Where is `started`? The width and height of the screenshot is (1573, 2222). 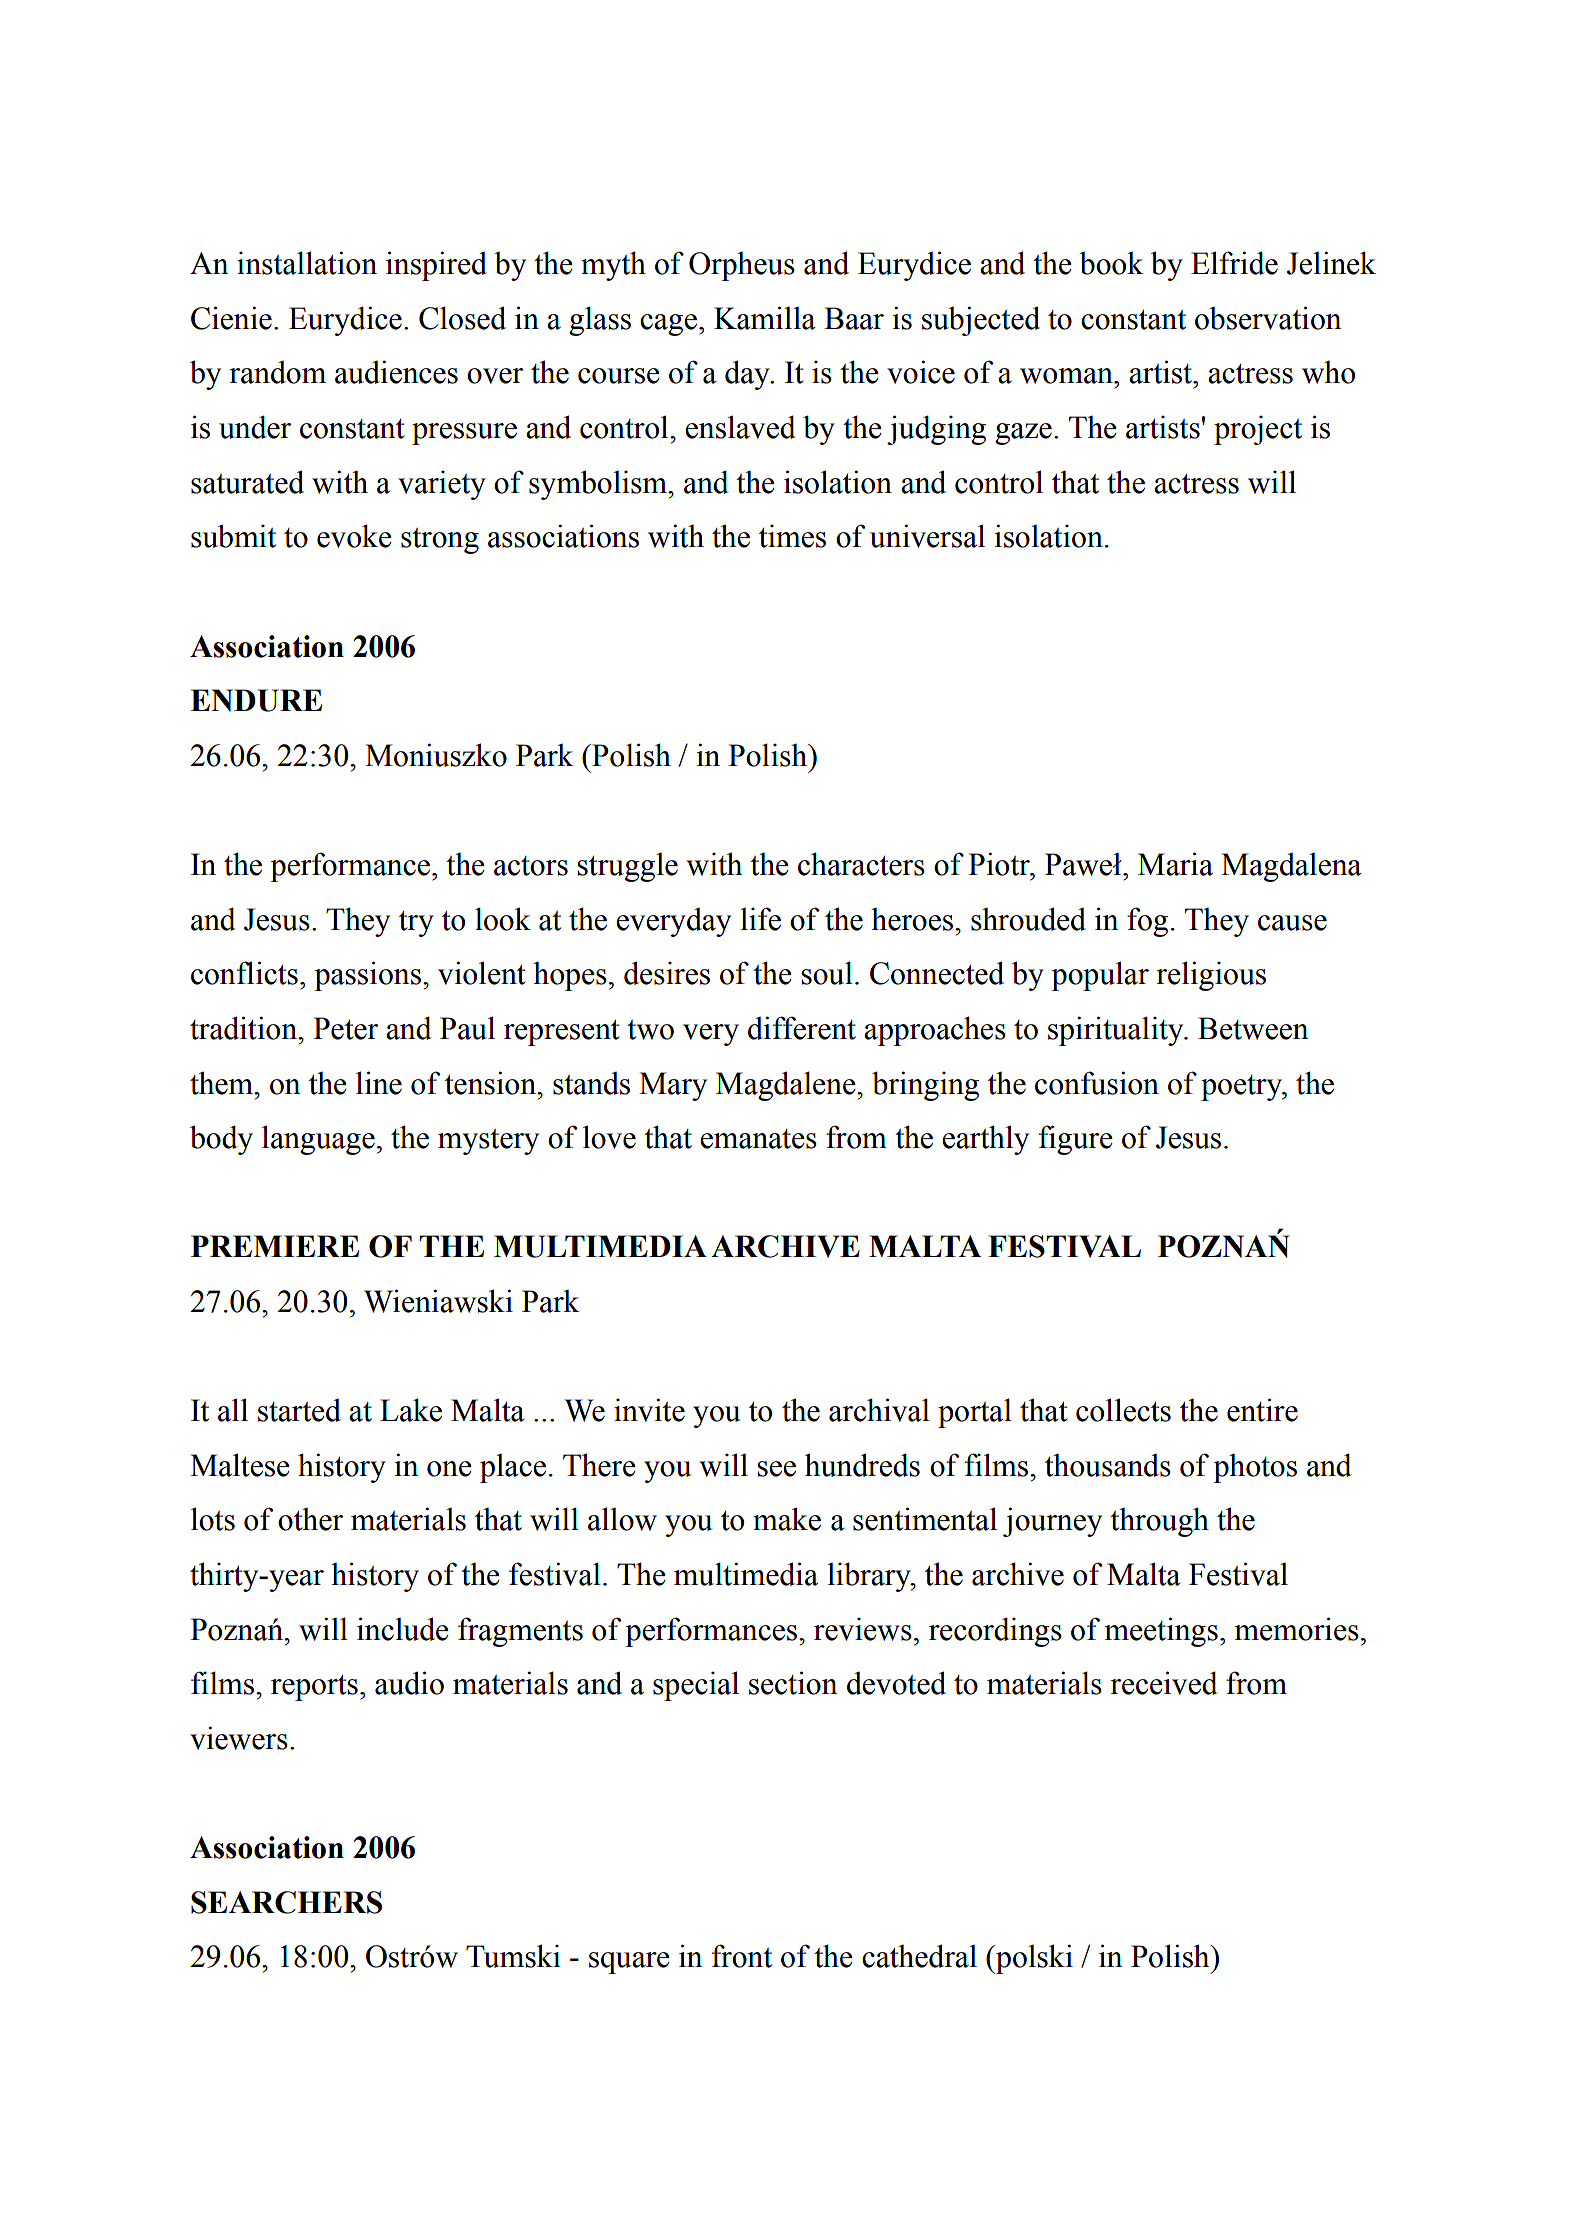 started is located at coordinates (299, 1410).
